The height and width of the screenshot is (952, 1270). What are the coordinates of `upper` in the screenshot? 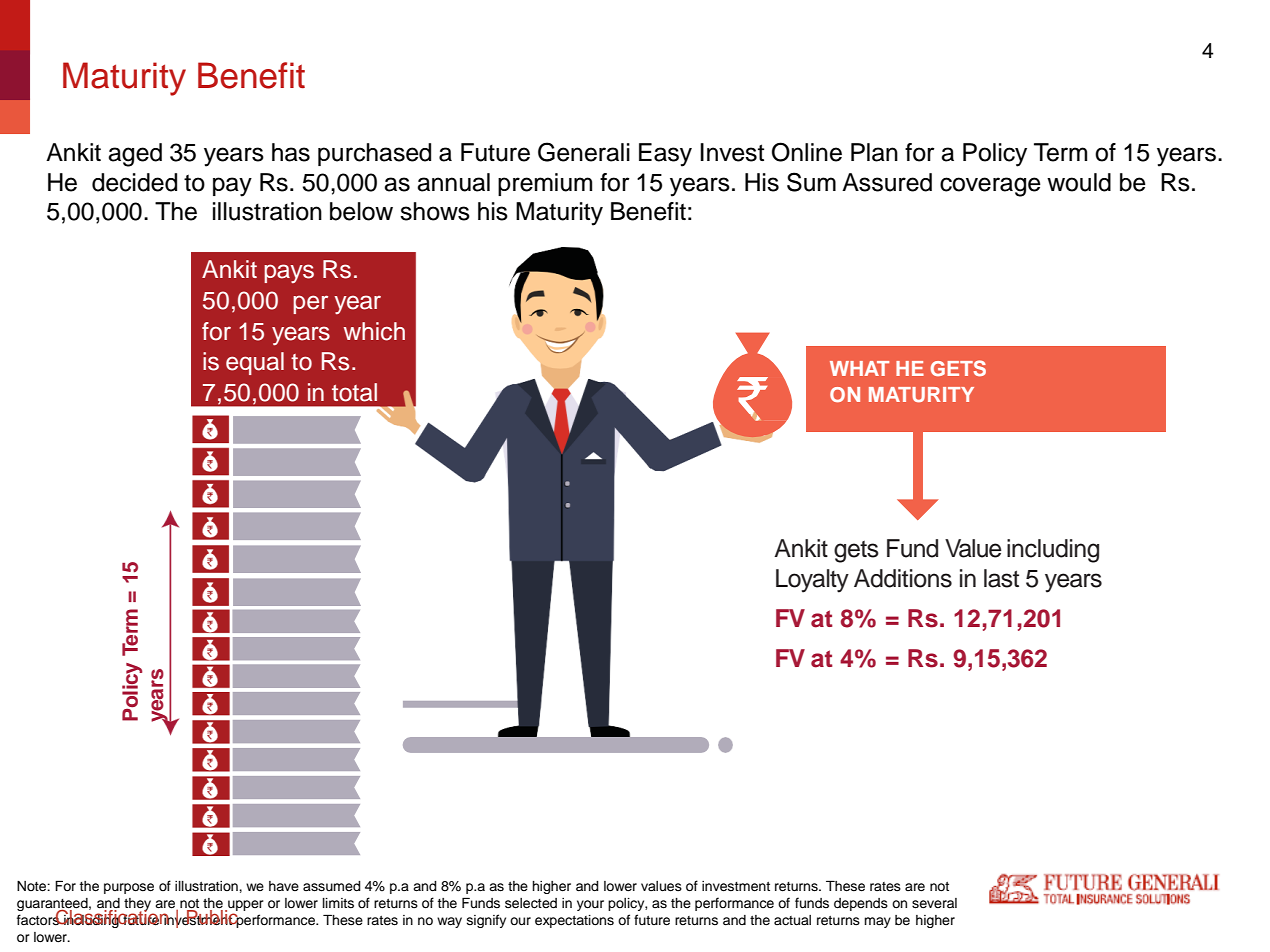 It's located at (245, 906).
